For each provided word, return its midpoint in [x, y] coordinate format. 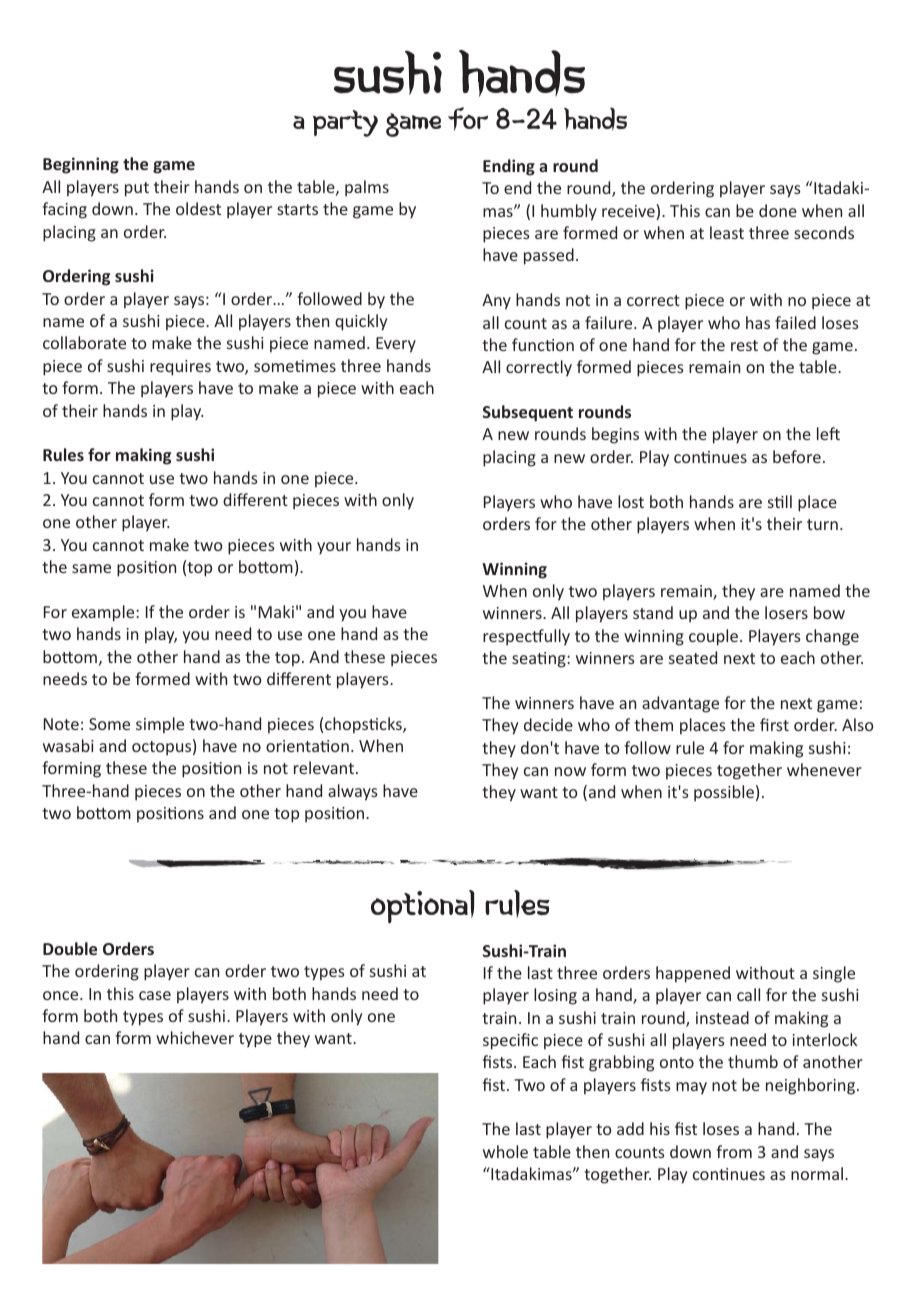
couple [715, 637]
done [778, 210]
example [104, 613]
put [137, 189]
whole [505, 1151]
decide [548, 724]
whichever [195, 1037]
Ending [509, 167]
